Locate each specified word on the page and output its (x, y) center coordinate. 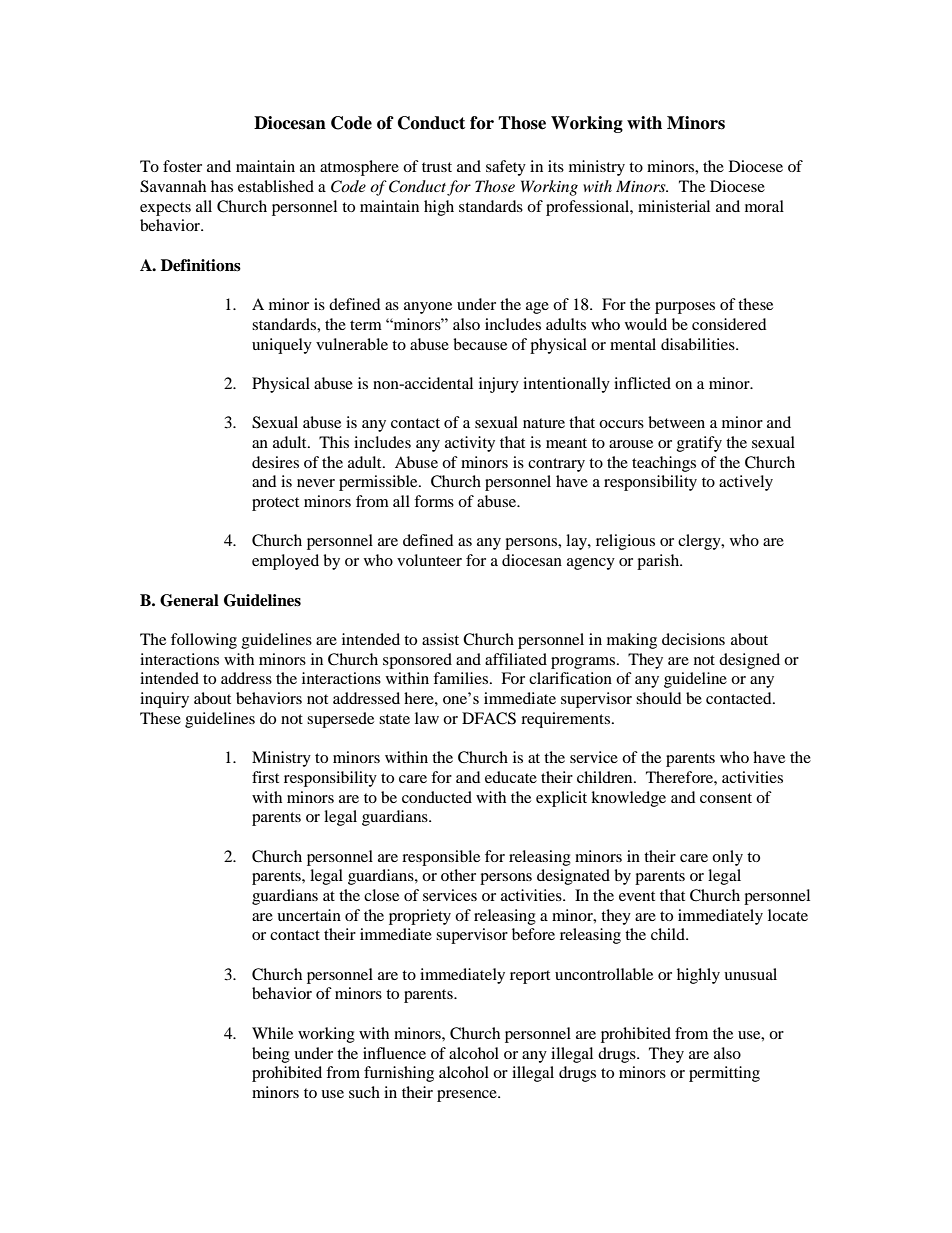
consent (726, 798)
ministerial (674, 206)
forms (434, 501)
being (271, 1055)
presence (468, 1096)
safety (506, 168)
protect (275, 504)
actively (746, 483)
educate (511, 777)
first (265, 777)
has (222, 186)
